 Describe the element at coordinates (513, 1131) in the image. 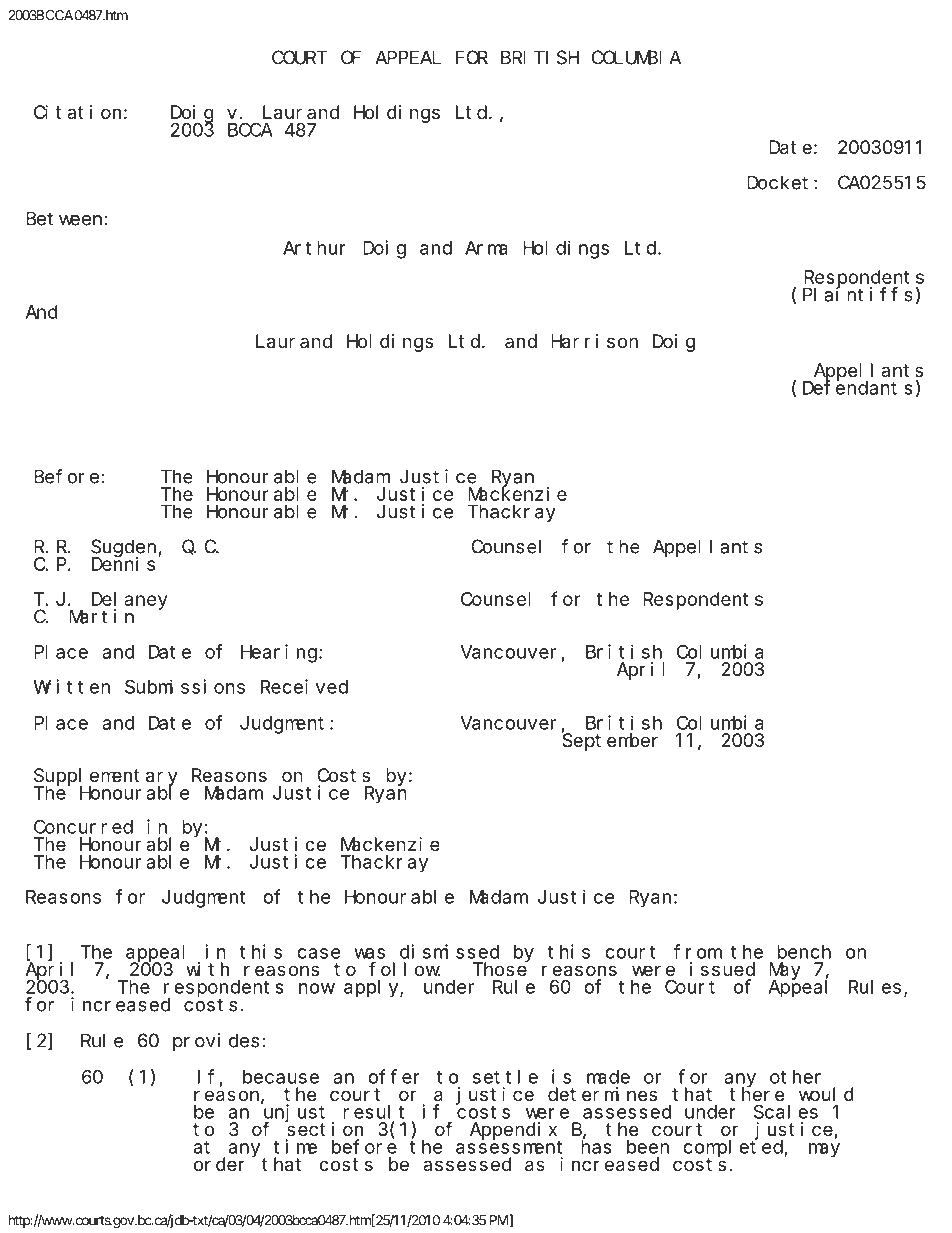

I see `Appendix` at that location.
